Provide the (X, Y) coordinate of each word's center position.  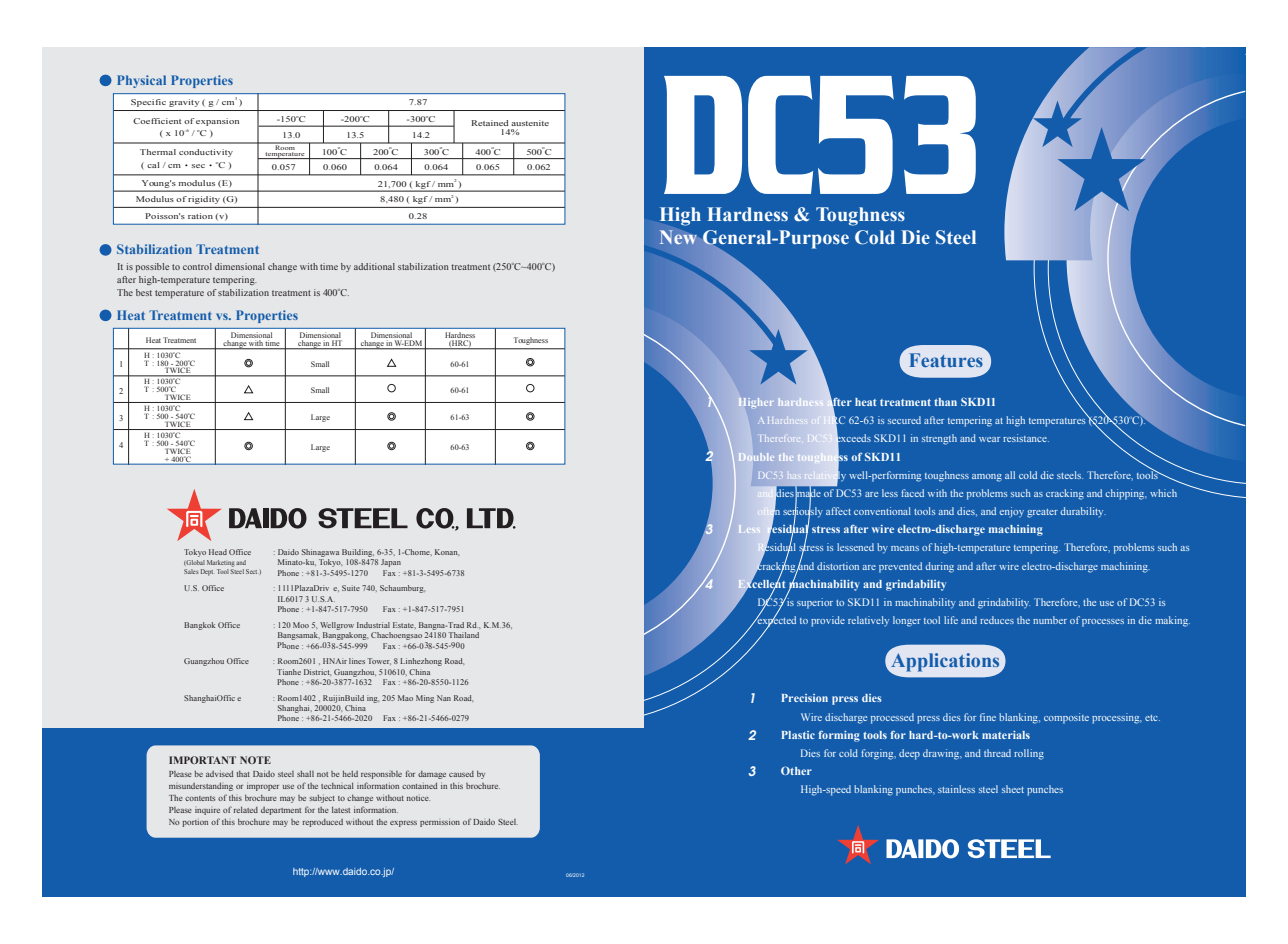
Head (218, 552)
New (678, 237)
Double (756, 457)
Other (796, 770)
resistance (1026, 438)
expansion (217, 122)
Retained (490, 123)
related (246, 810)
